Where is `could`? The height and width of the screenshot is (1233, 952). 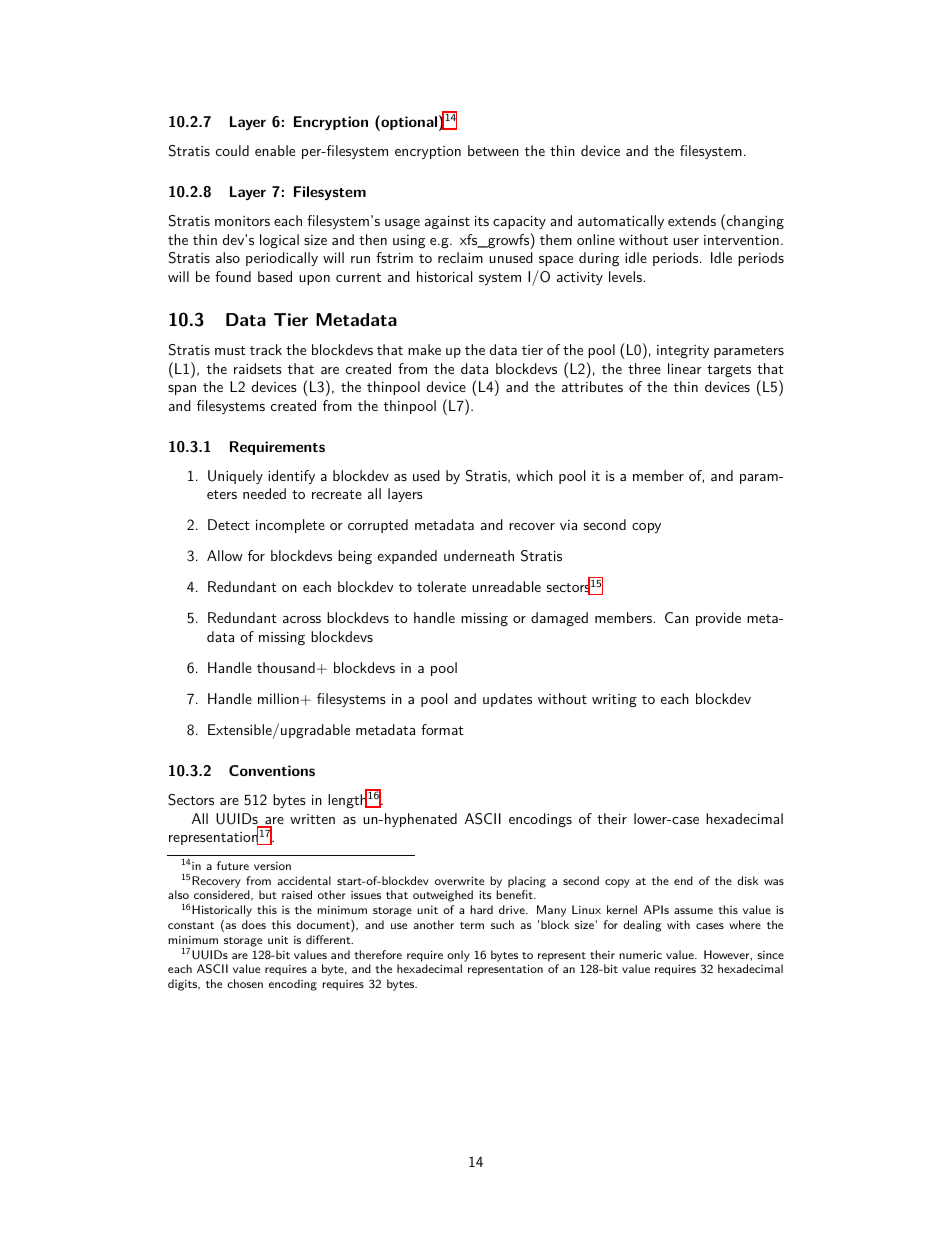 could is located at coordinates (232, 150).
